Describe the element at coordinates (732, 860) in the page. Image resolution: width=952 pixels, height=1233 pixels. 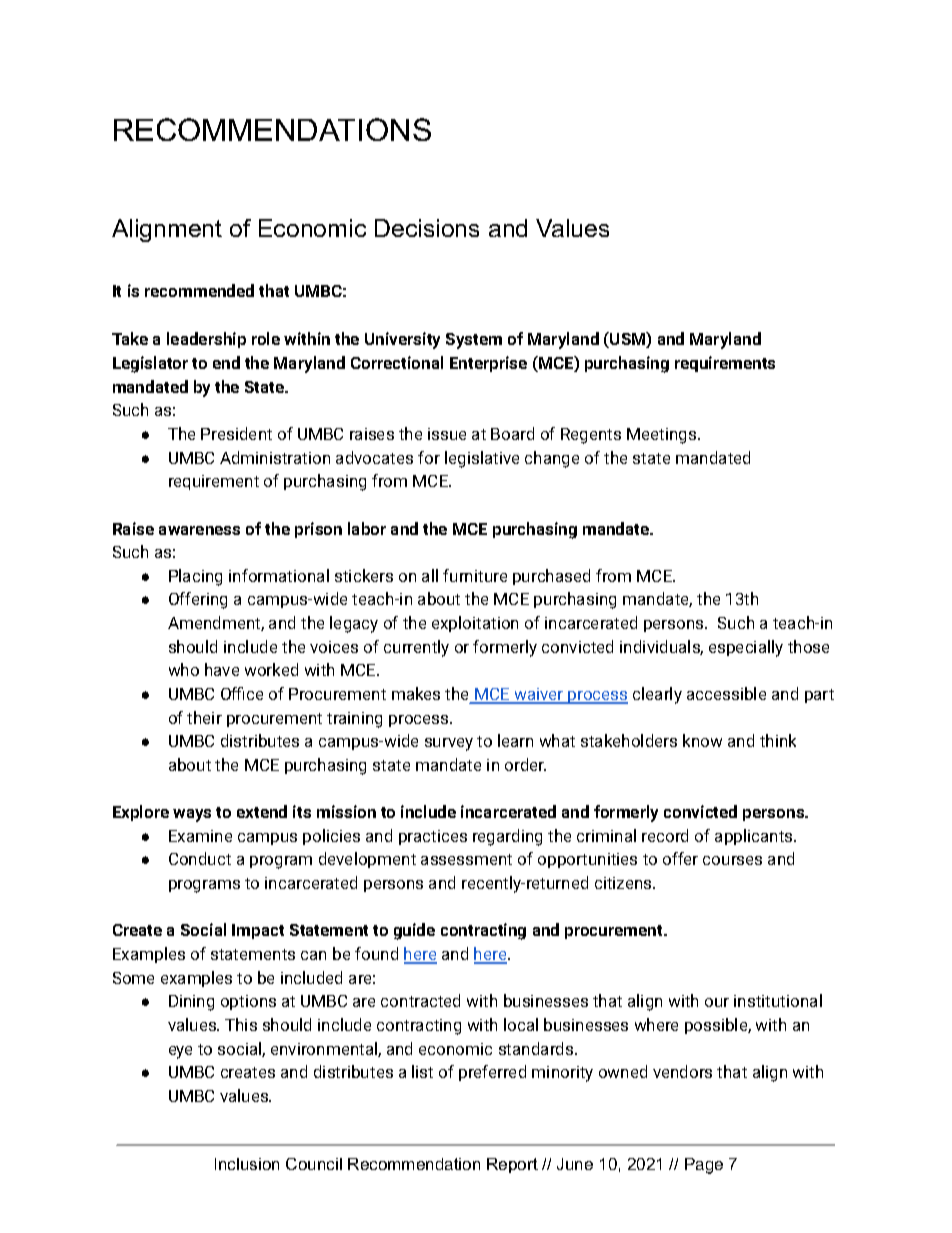
I see `courses` at that location.
